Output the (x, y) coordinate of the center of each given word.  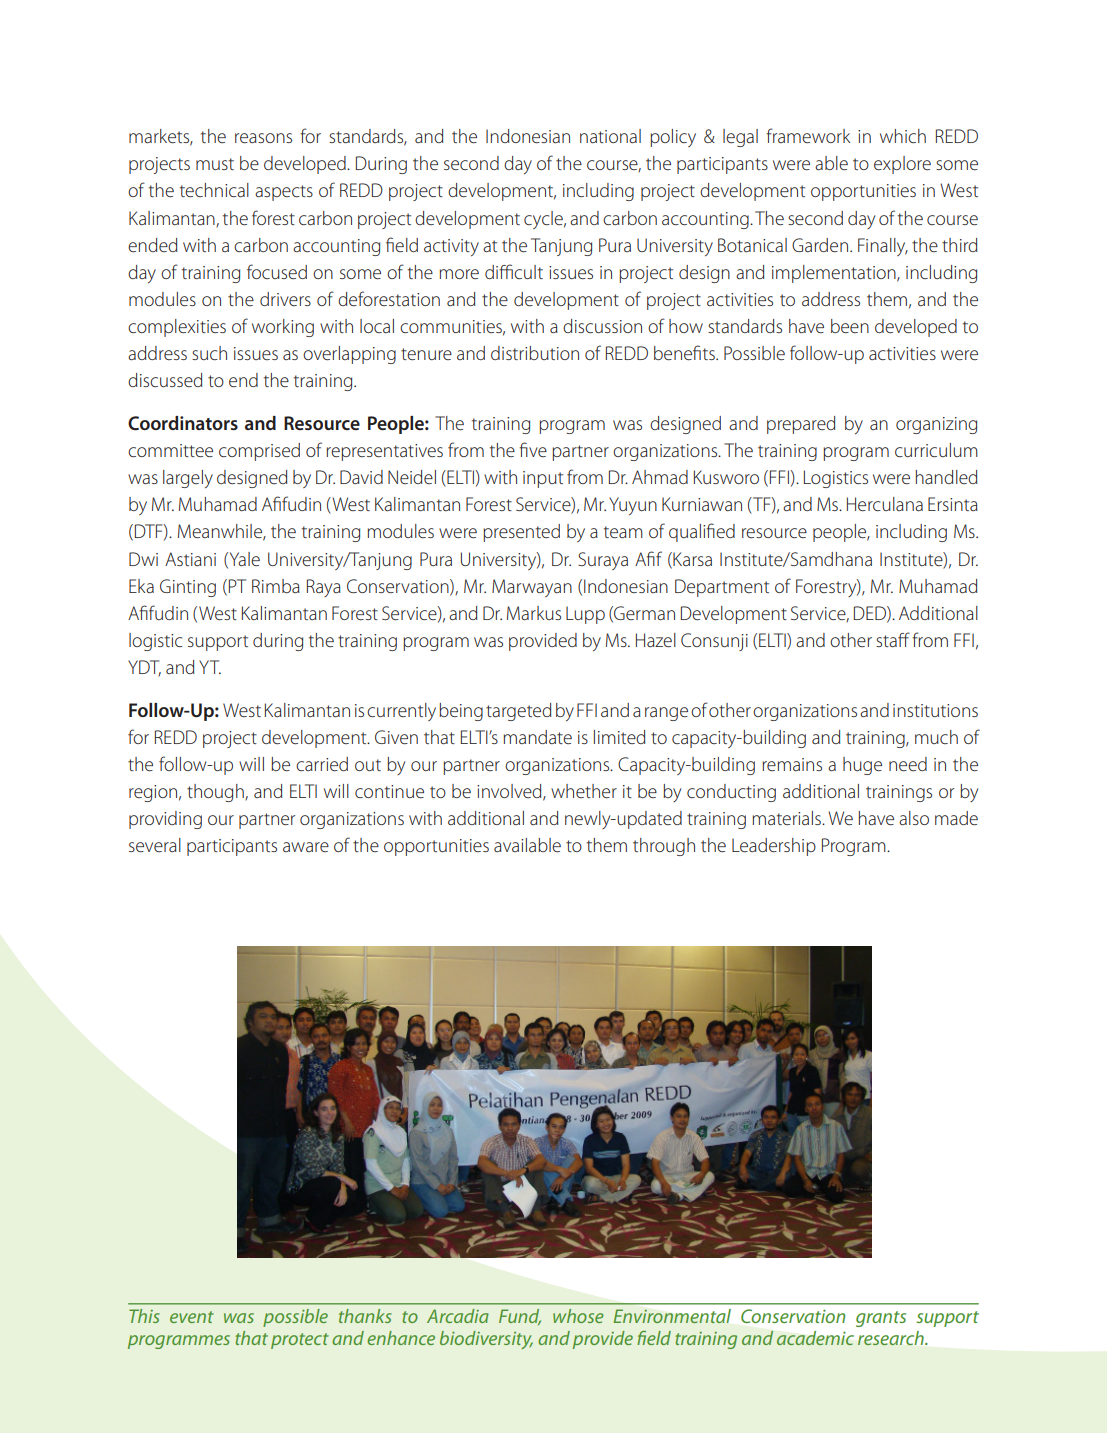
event (192, 1317)
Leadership (774, 847)
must (215, 164)
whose (578, 1316)
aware (306, 847)
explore (902, 165)
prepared (801, 425)
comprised (259, 452)
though (216, 793)
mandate (537, 737)
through (664, 847)
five (533, 449)
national (610, 136)
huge (862, 766)
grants (881, 1319)
